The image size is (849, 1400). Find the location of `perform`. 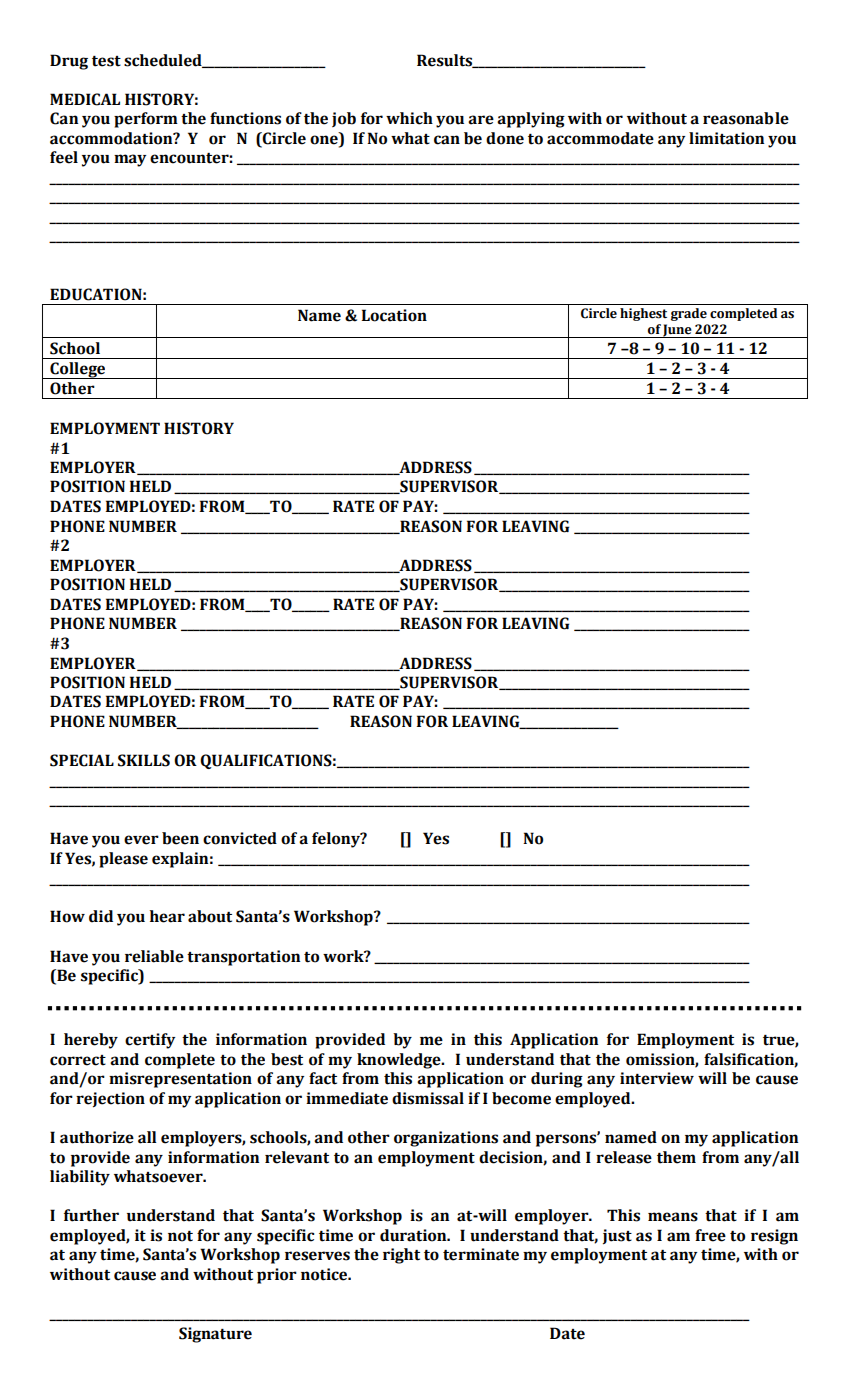

perform is located at coordinates (146, 120).
